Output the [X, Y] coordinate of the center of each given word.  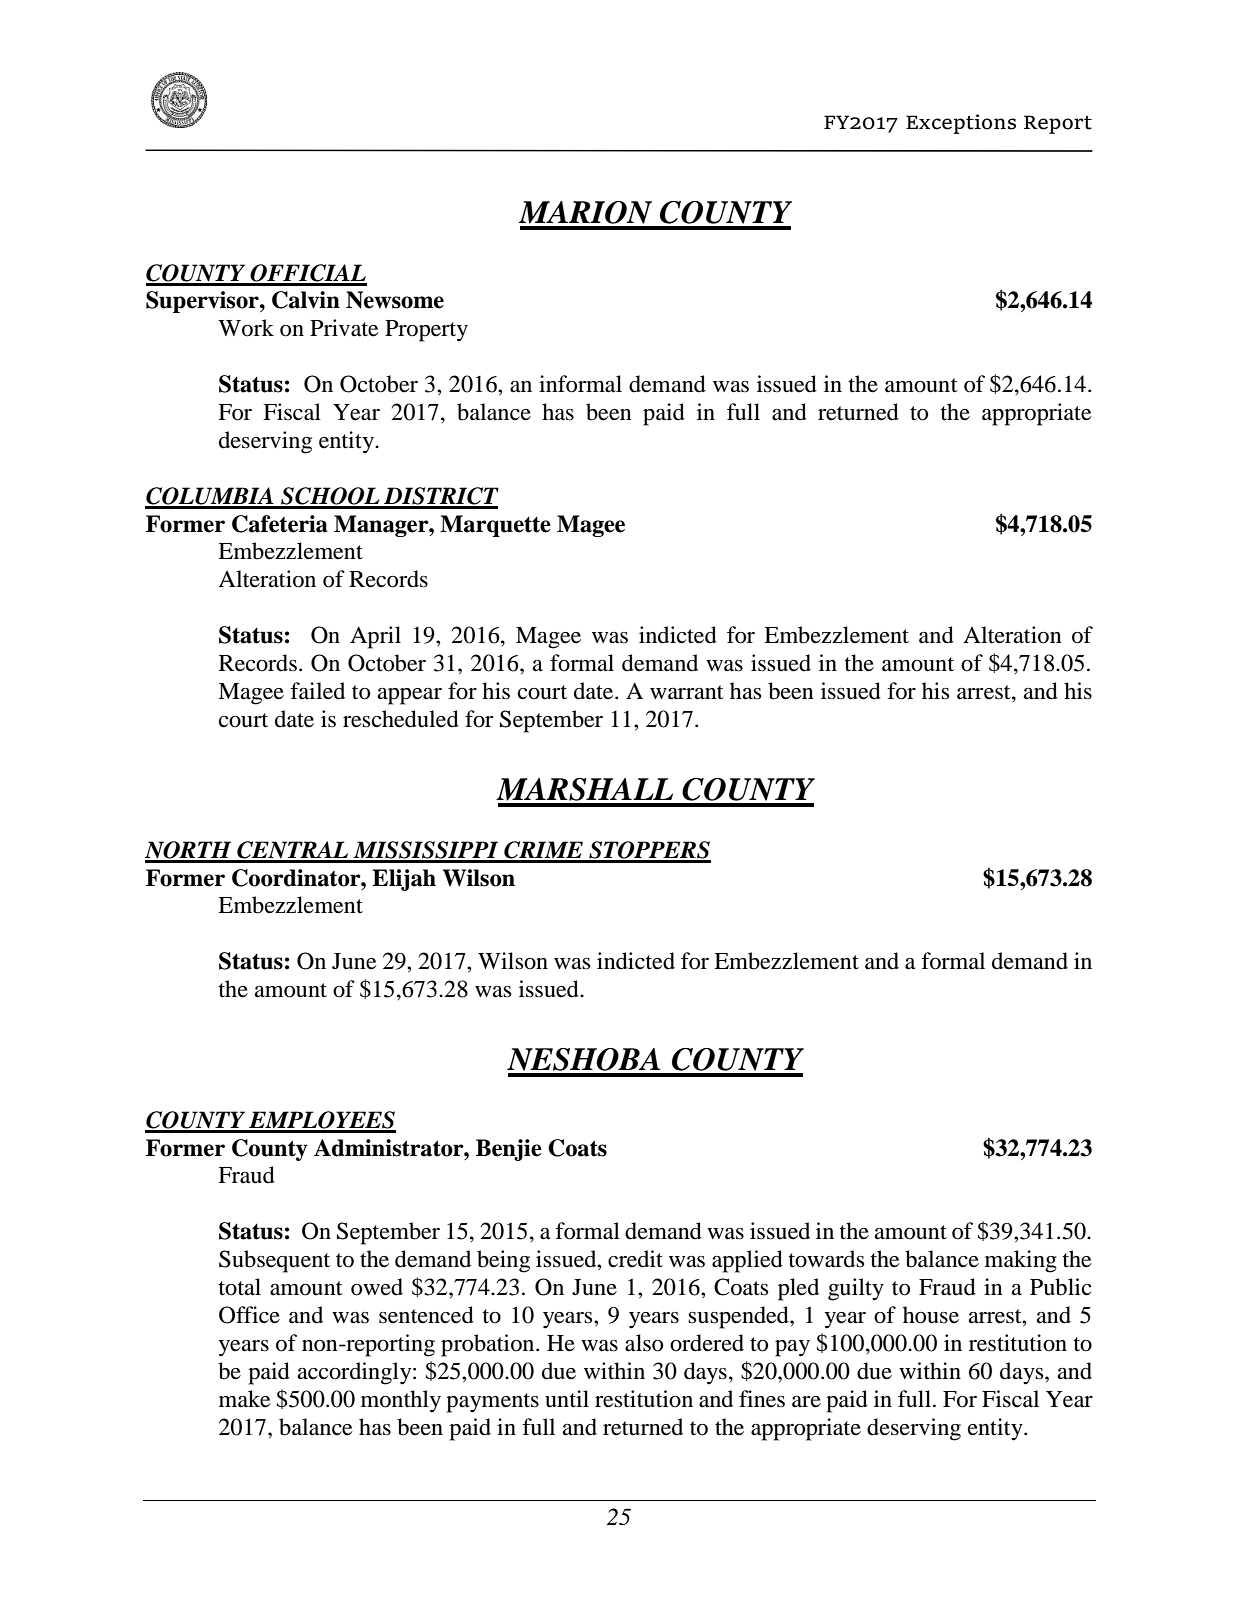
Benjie [509, 1150]
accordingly [356, 1373]
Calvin [306, 300]
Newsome [395, 300]
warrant [687, 692]
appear [410, 696]
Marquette [495, 526]
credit [635, 1259]
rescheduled [401, 719]
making [1021, 1261]
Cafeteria [280, 524]
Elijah [404, 880]
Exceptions [961, 124]
